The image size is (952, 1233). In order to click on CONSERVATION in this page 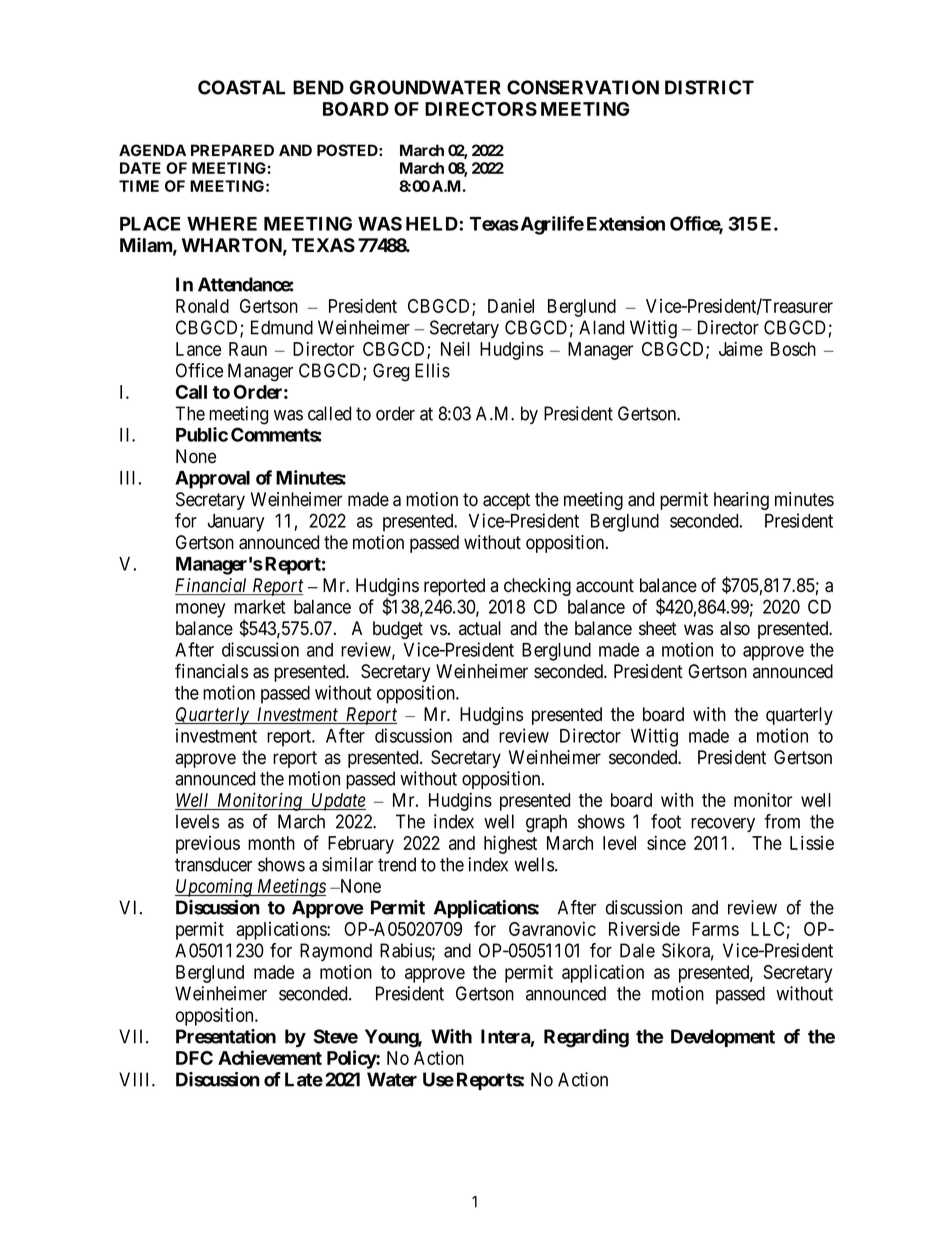, I will do `click(583, 87)`.
